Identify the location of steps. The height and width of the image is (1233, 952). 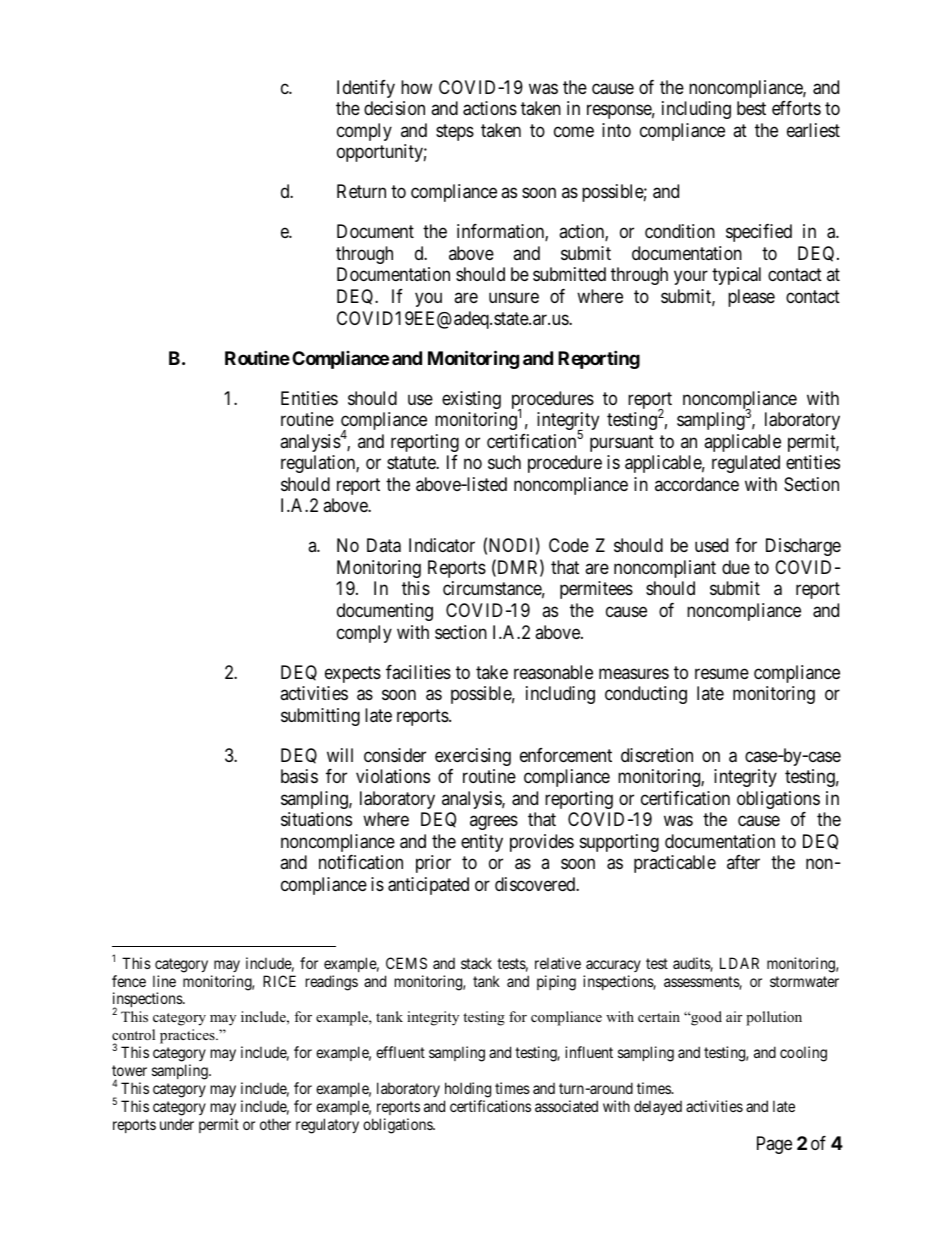
(455, 132).
